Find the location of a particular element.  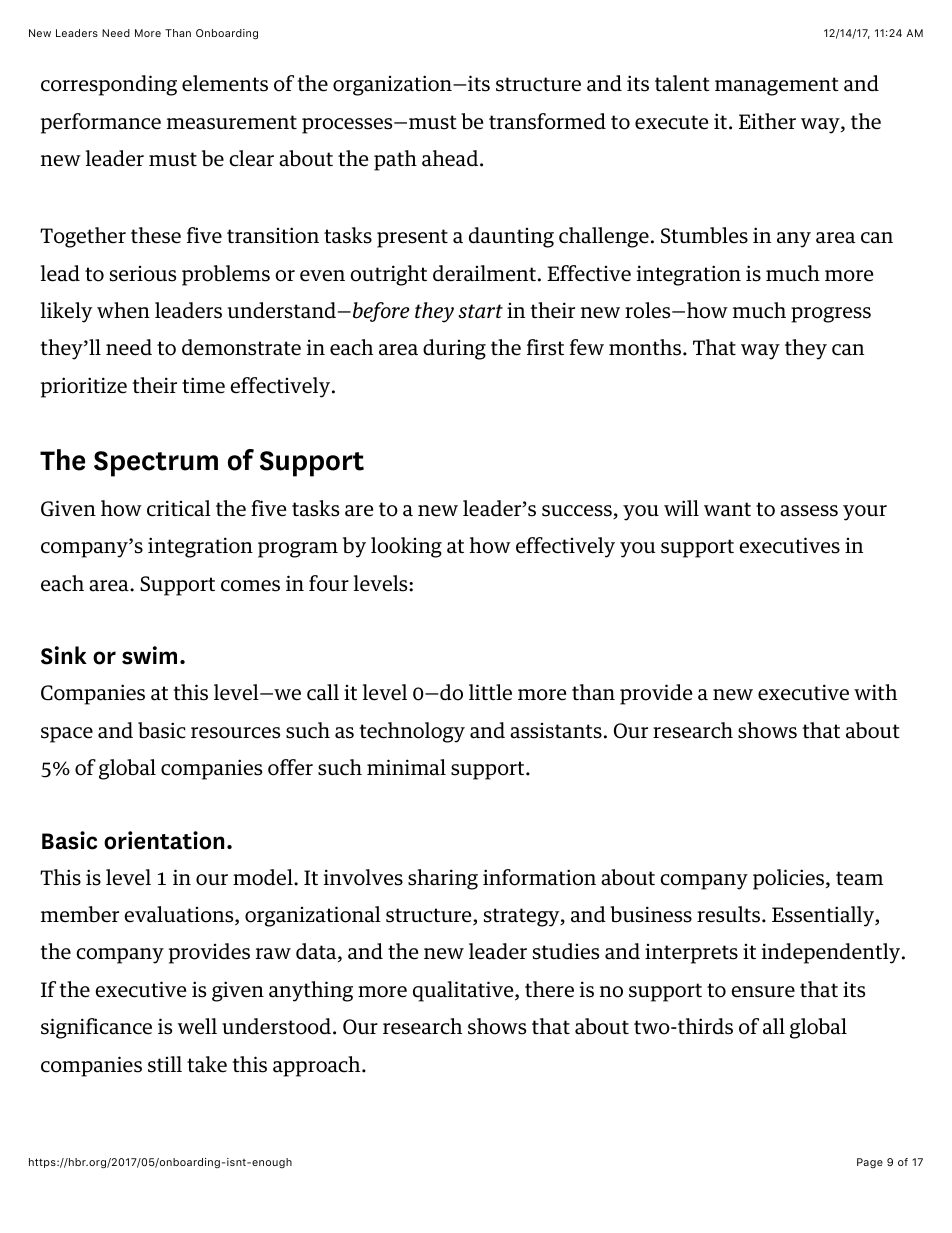

ahead is located at coordinates (451, 158).
